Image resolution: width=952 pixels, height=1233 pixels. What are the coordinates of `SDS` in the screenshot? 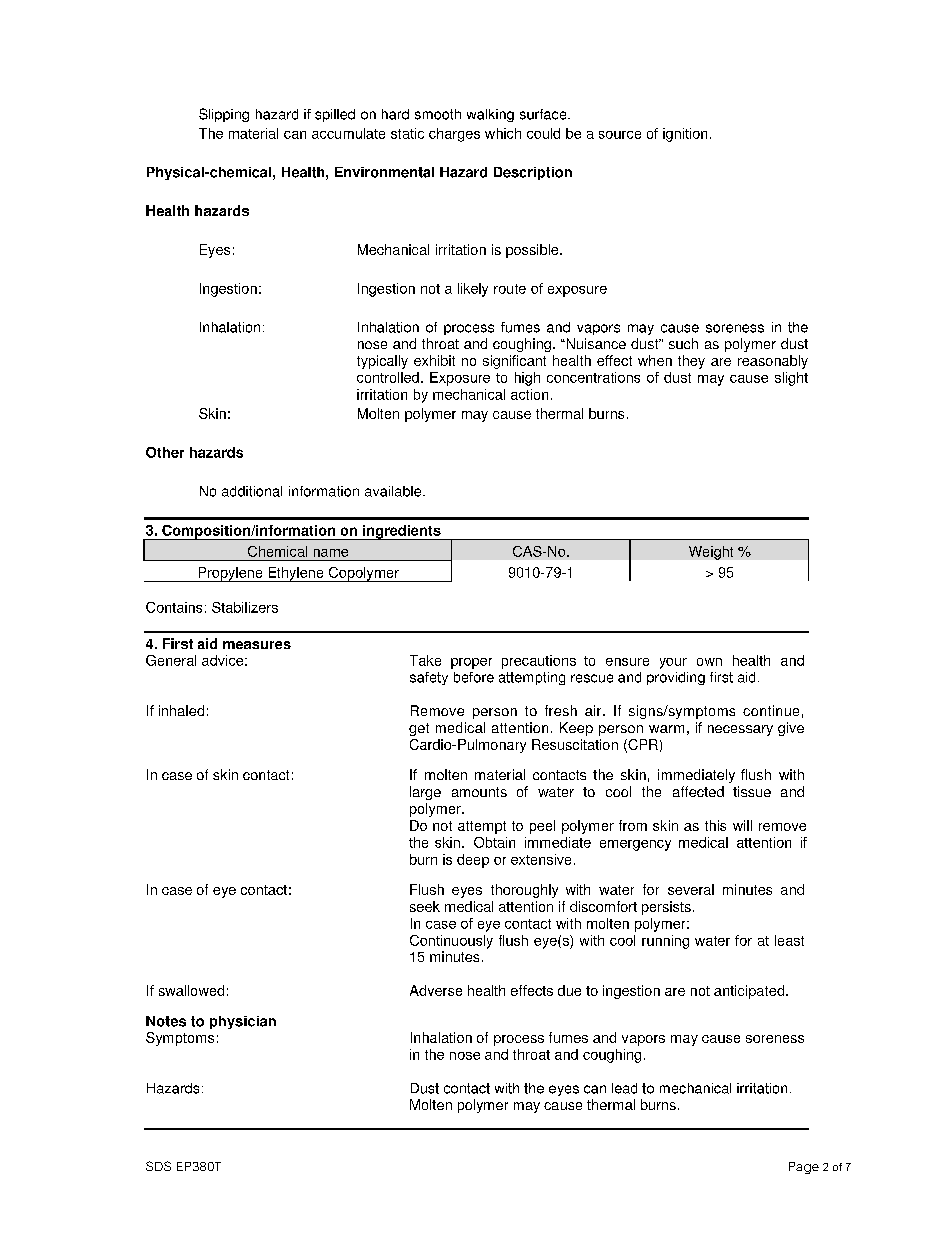 It's located at (158, 1166).
